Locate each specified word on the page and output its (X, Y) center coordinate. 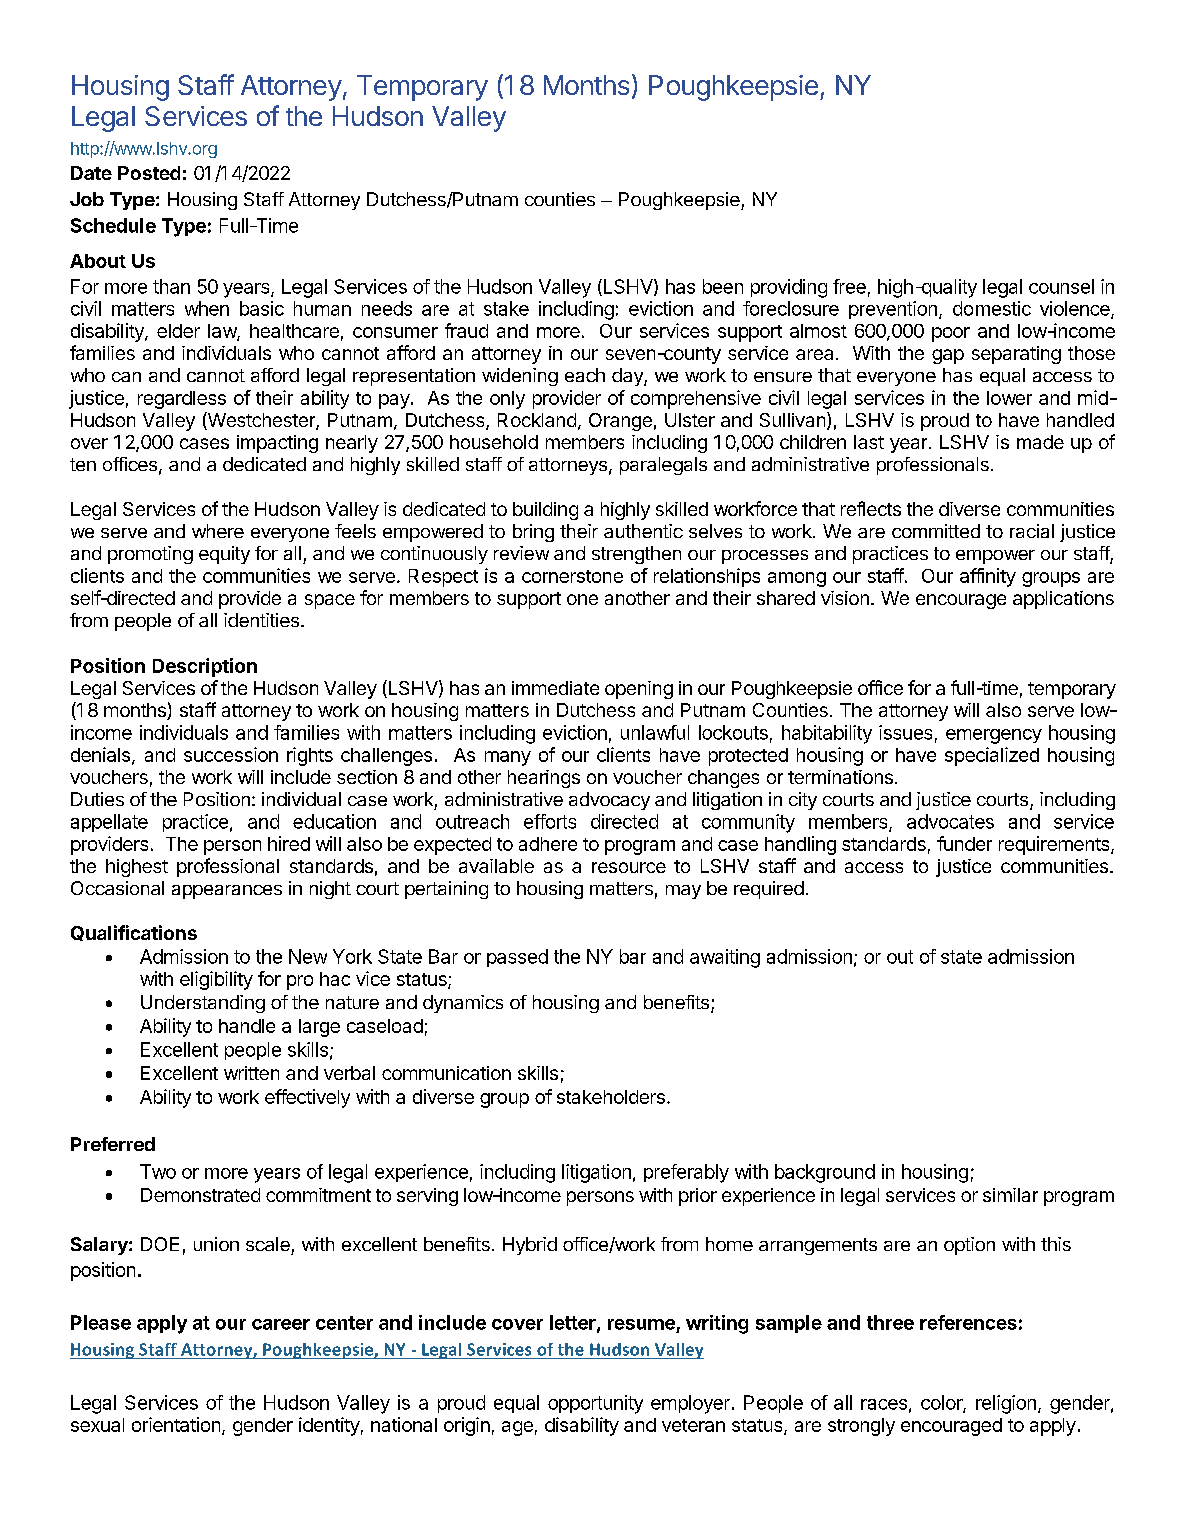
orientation (176, 1424)
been (723, 286)
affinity (988, 577)
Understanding (203, 1004)
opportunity (595, 1404)
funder (964, 843)
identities (261, 620)
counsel (1061, 286)
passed (517, 958)
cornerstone (572, 576)
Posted (149, 173)
